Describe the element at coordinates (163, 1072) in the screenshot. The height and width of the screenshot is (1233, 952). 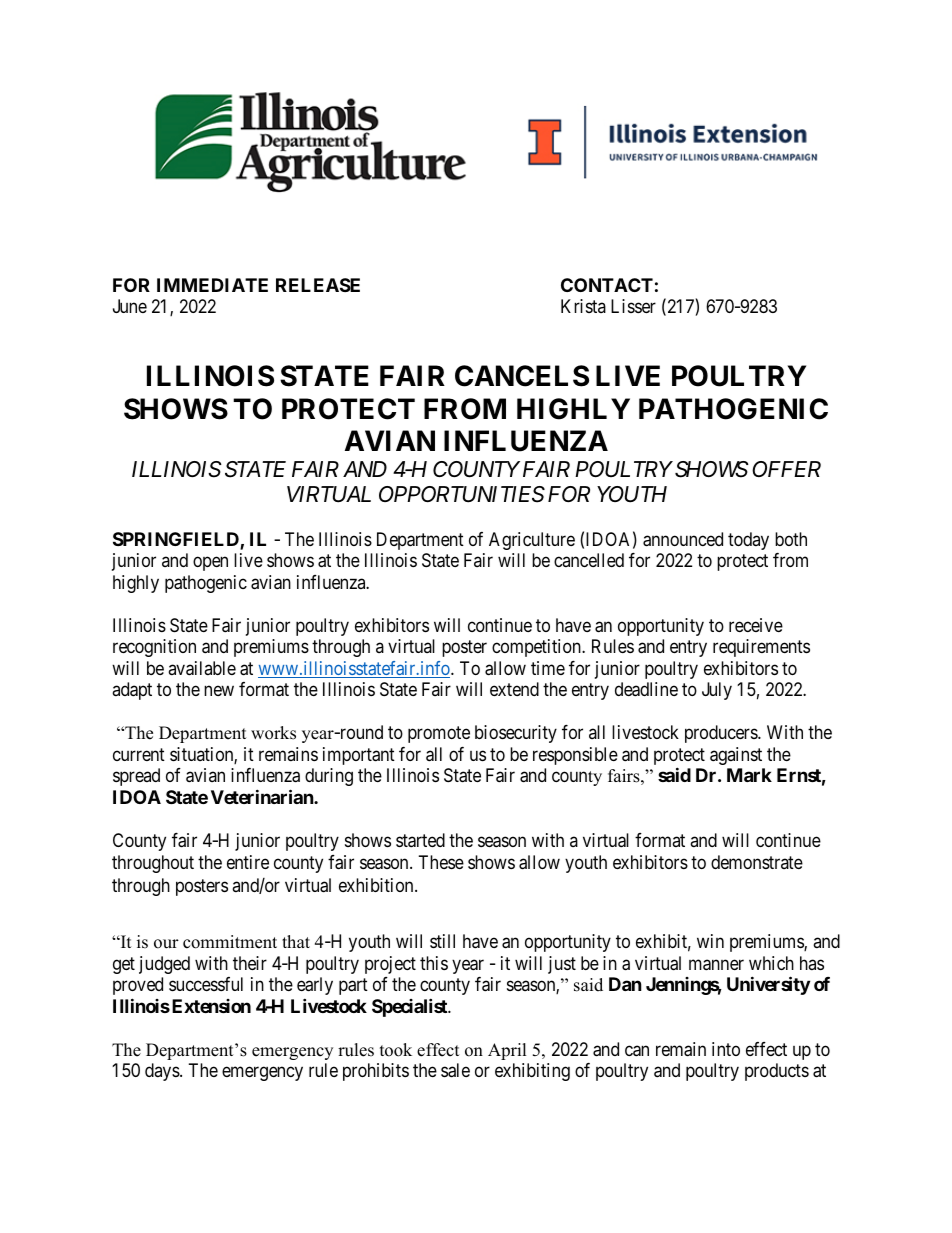
I see `days` at that location.
